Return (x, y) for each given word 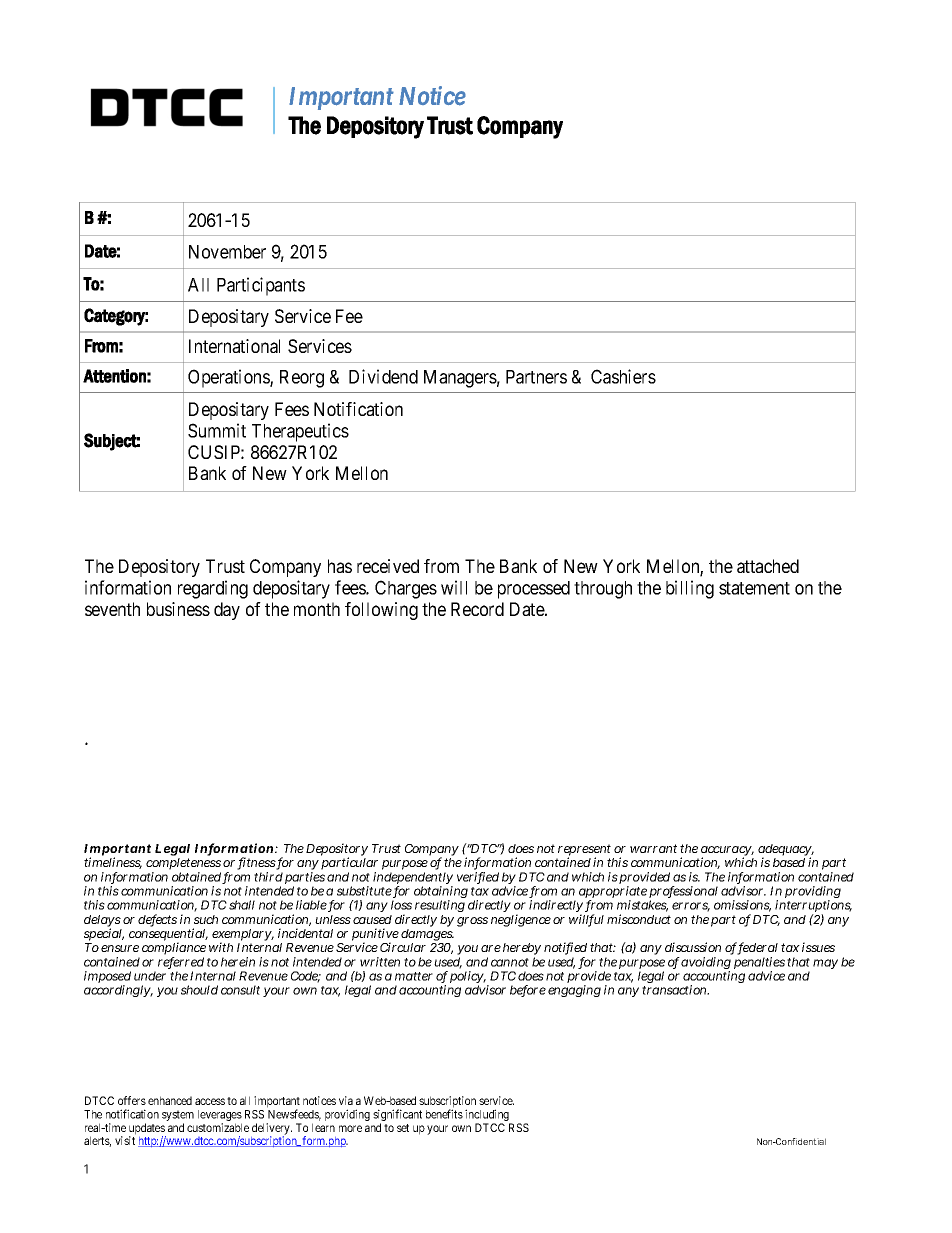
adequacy (786, 851)
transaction (675, 990)
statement (754, 588)
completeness (183, 865)
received (388, 566)
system (178, 1117)
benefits (444, 1114)
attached (768, 566)
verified (478, 878)
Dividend (383, 376)
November (227, 252)
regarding (213, 589)
